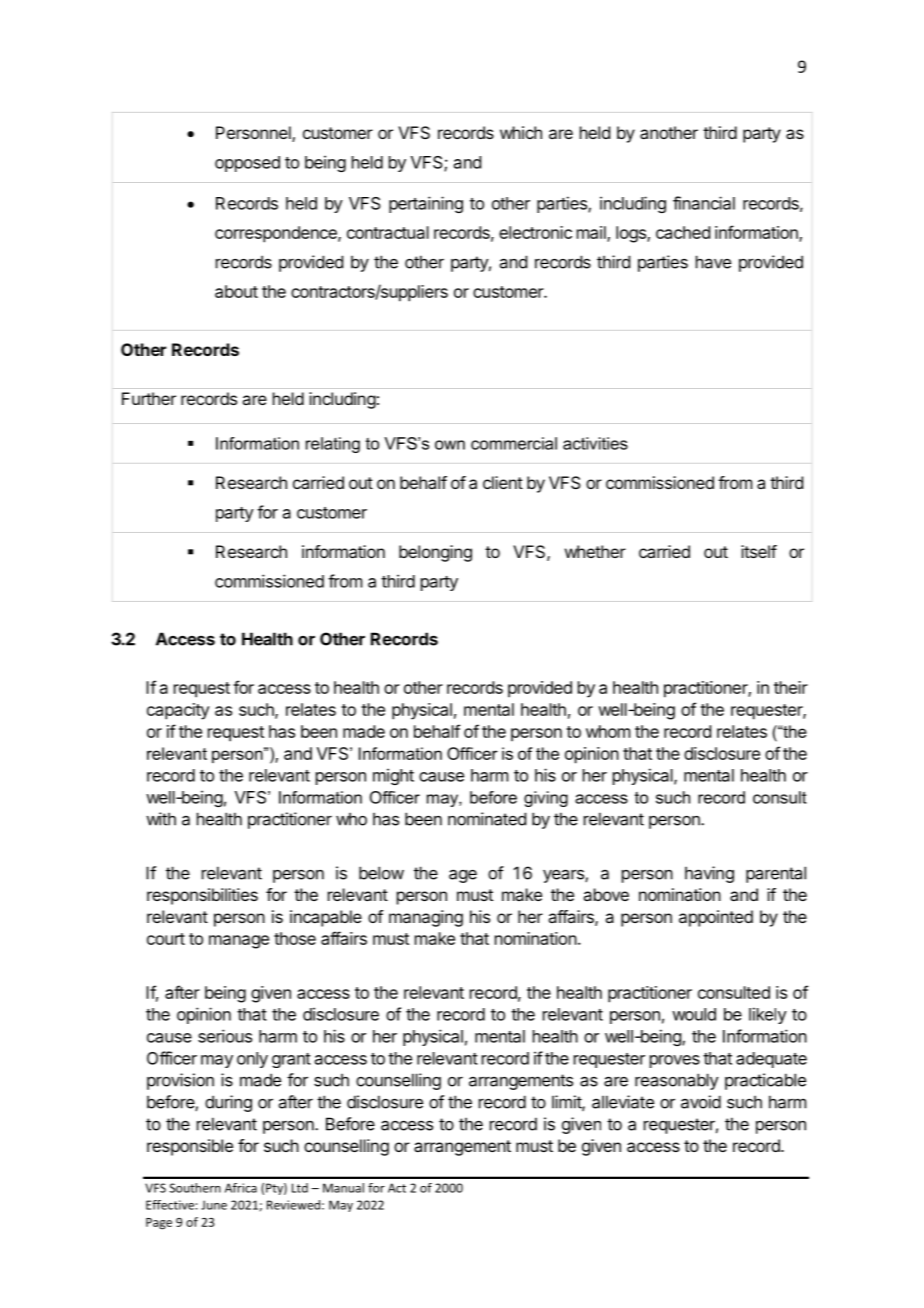 This screenshot has height=1308, width=924. I want to click on Africa, so click(241, 1188).
